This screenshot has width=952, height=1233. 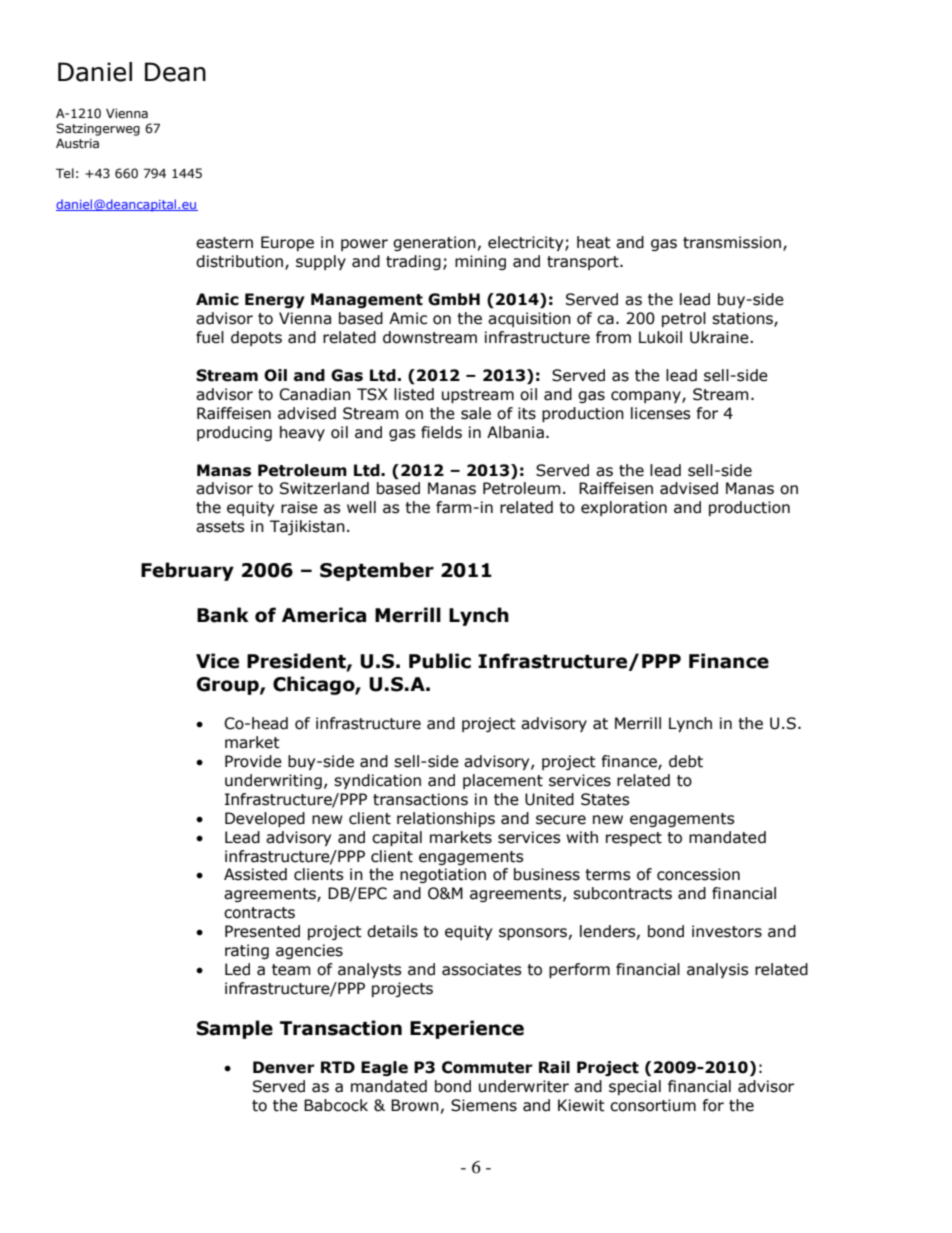 What do you see at coordinates (77, 143) in the screenshot?
I see `Austria` at bounding box center [77, 143].
